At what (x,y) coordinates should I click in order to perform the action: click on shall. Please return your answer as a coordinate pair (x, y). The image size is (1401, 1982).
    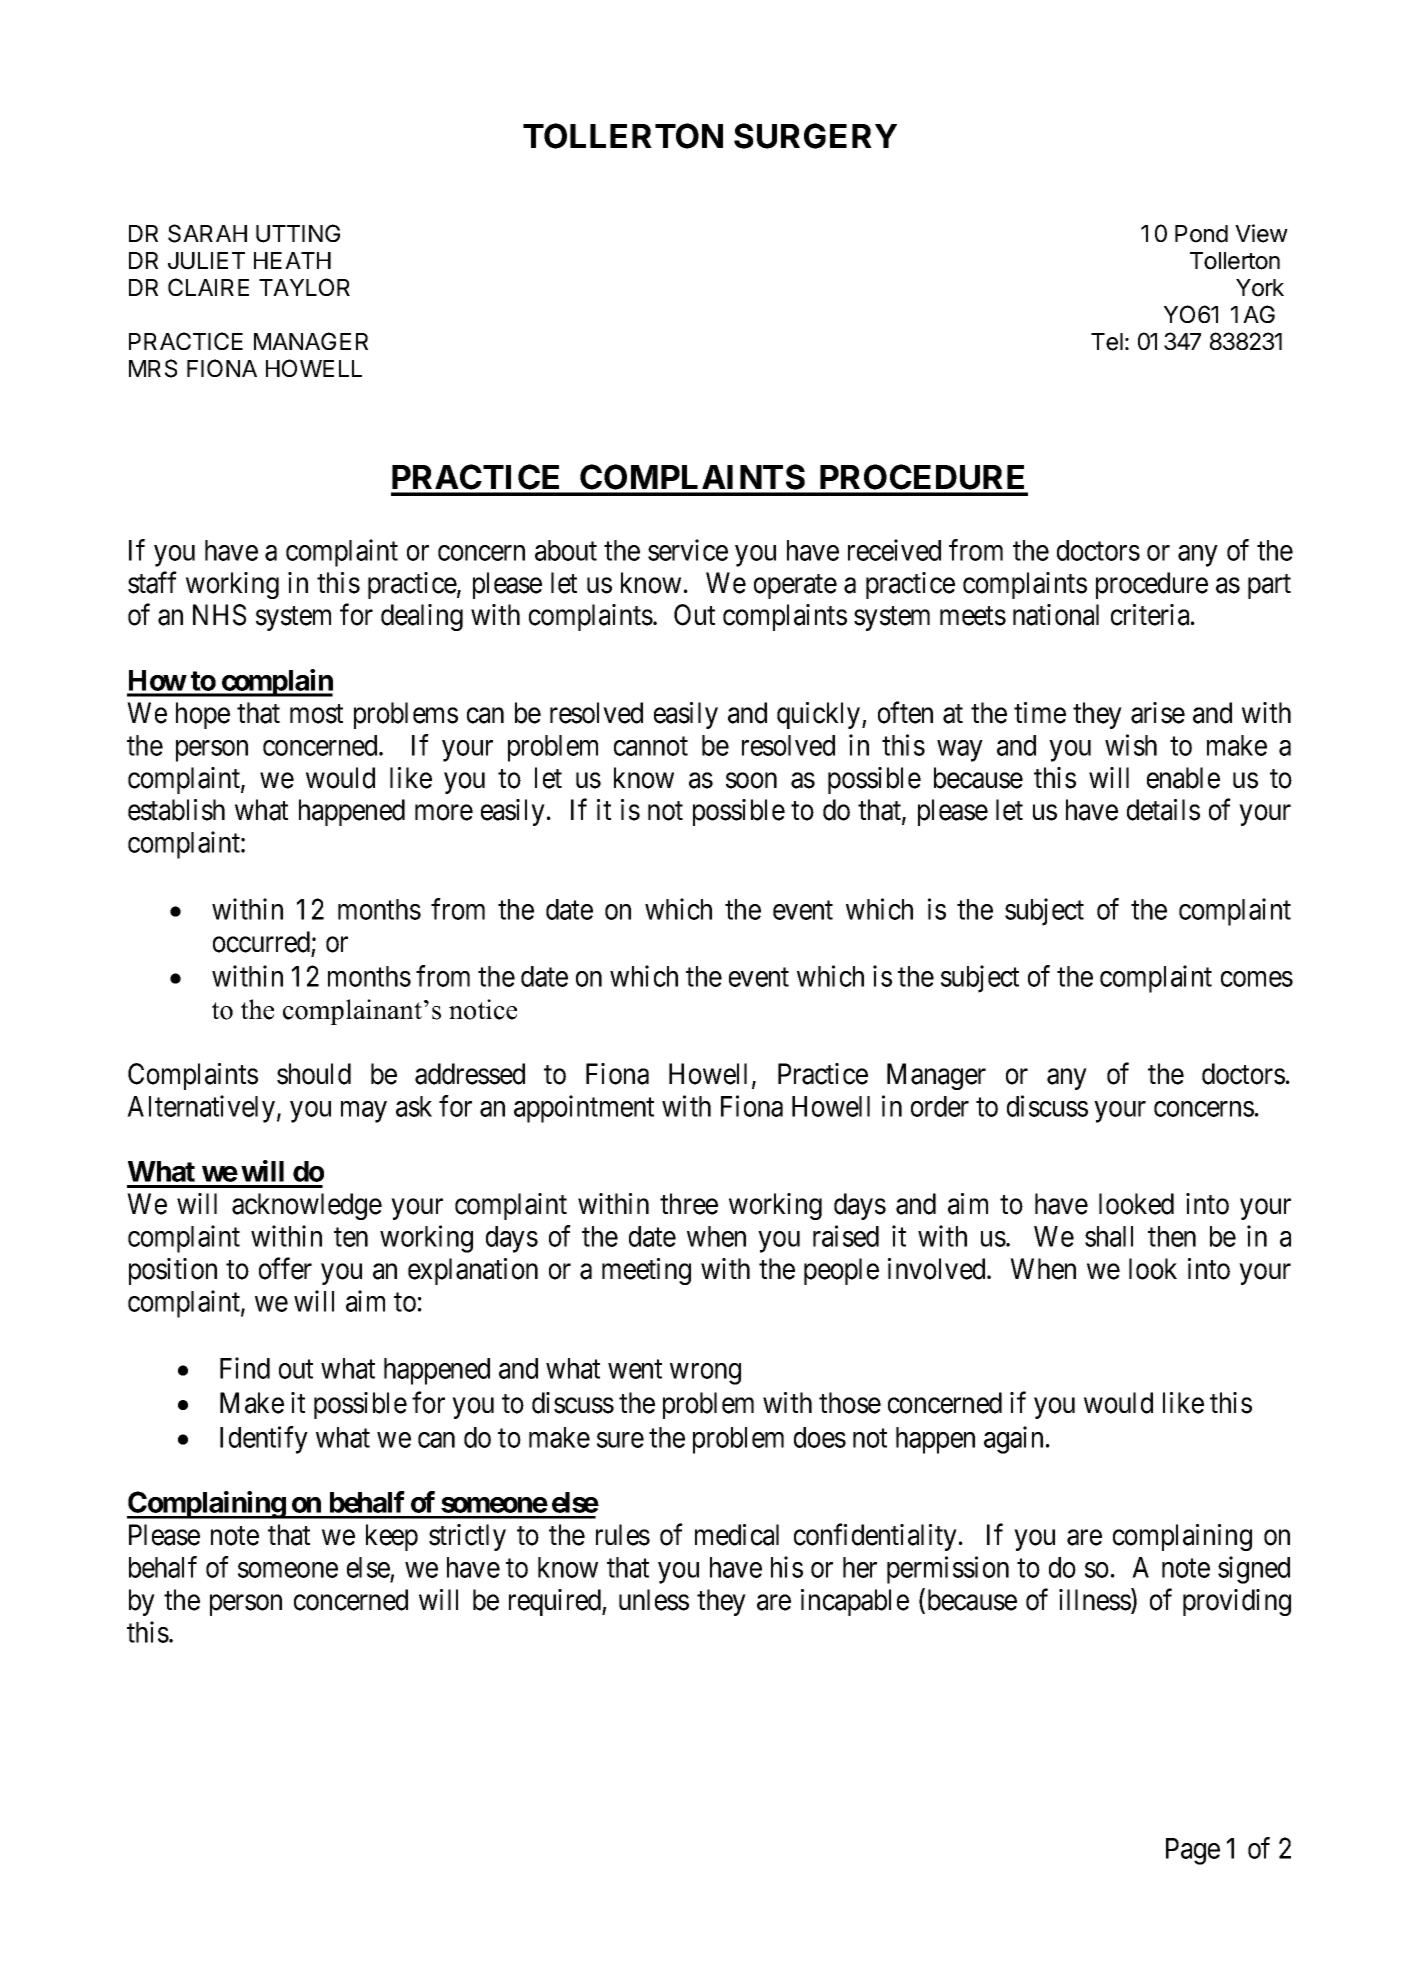
    Looking at the image, I should click on (1109, 1236).
